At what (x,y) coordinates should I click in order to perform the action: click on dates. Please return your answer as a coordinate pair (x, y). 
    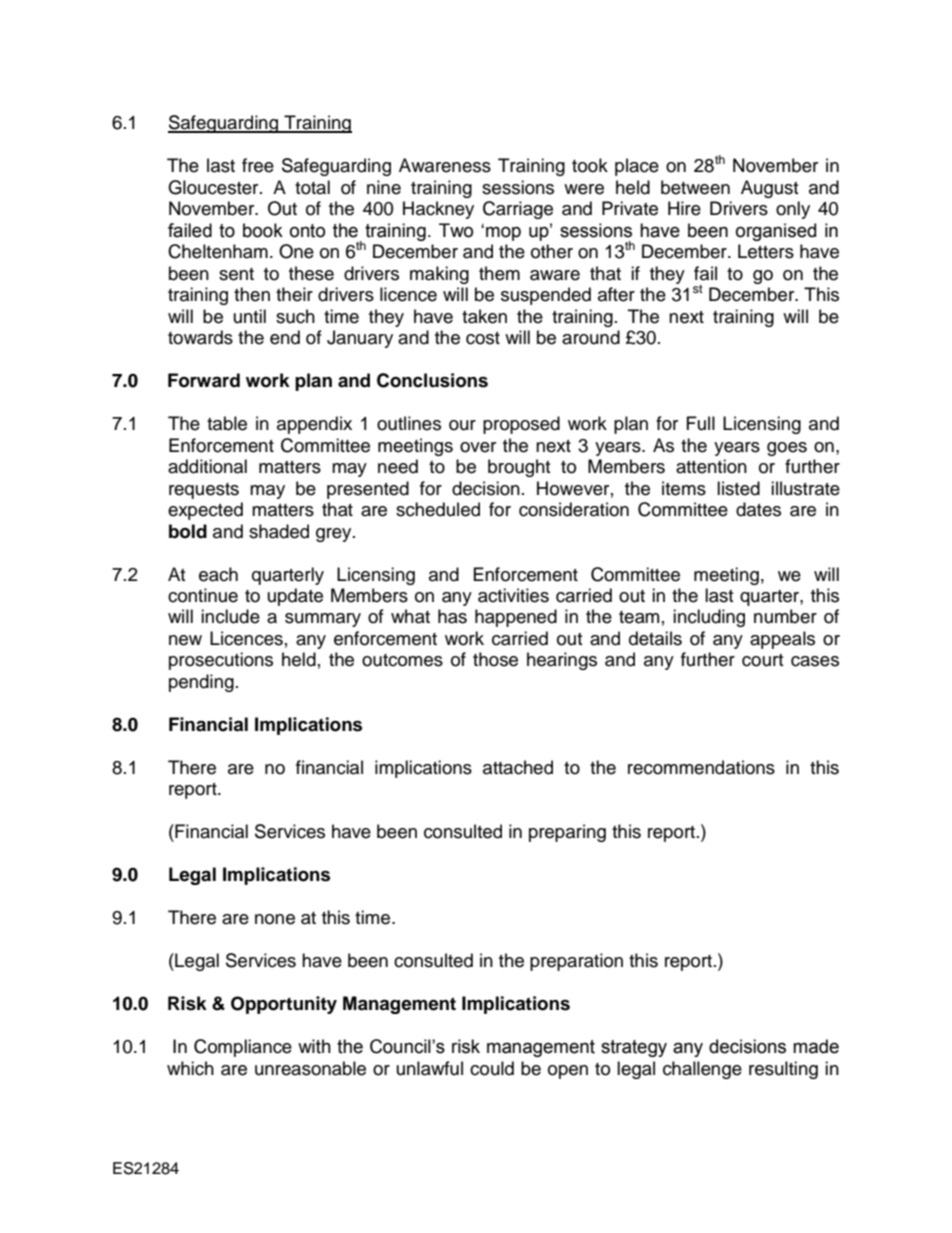
    Looking at the image, I should click on (758, 509).
